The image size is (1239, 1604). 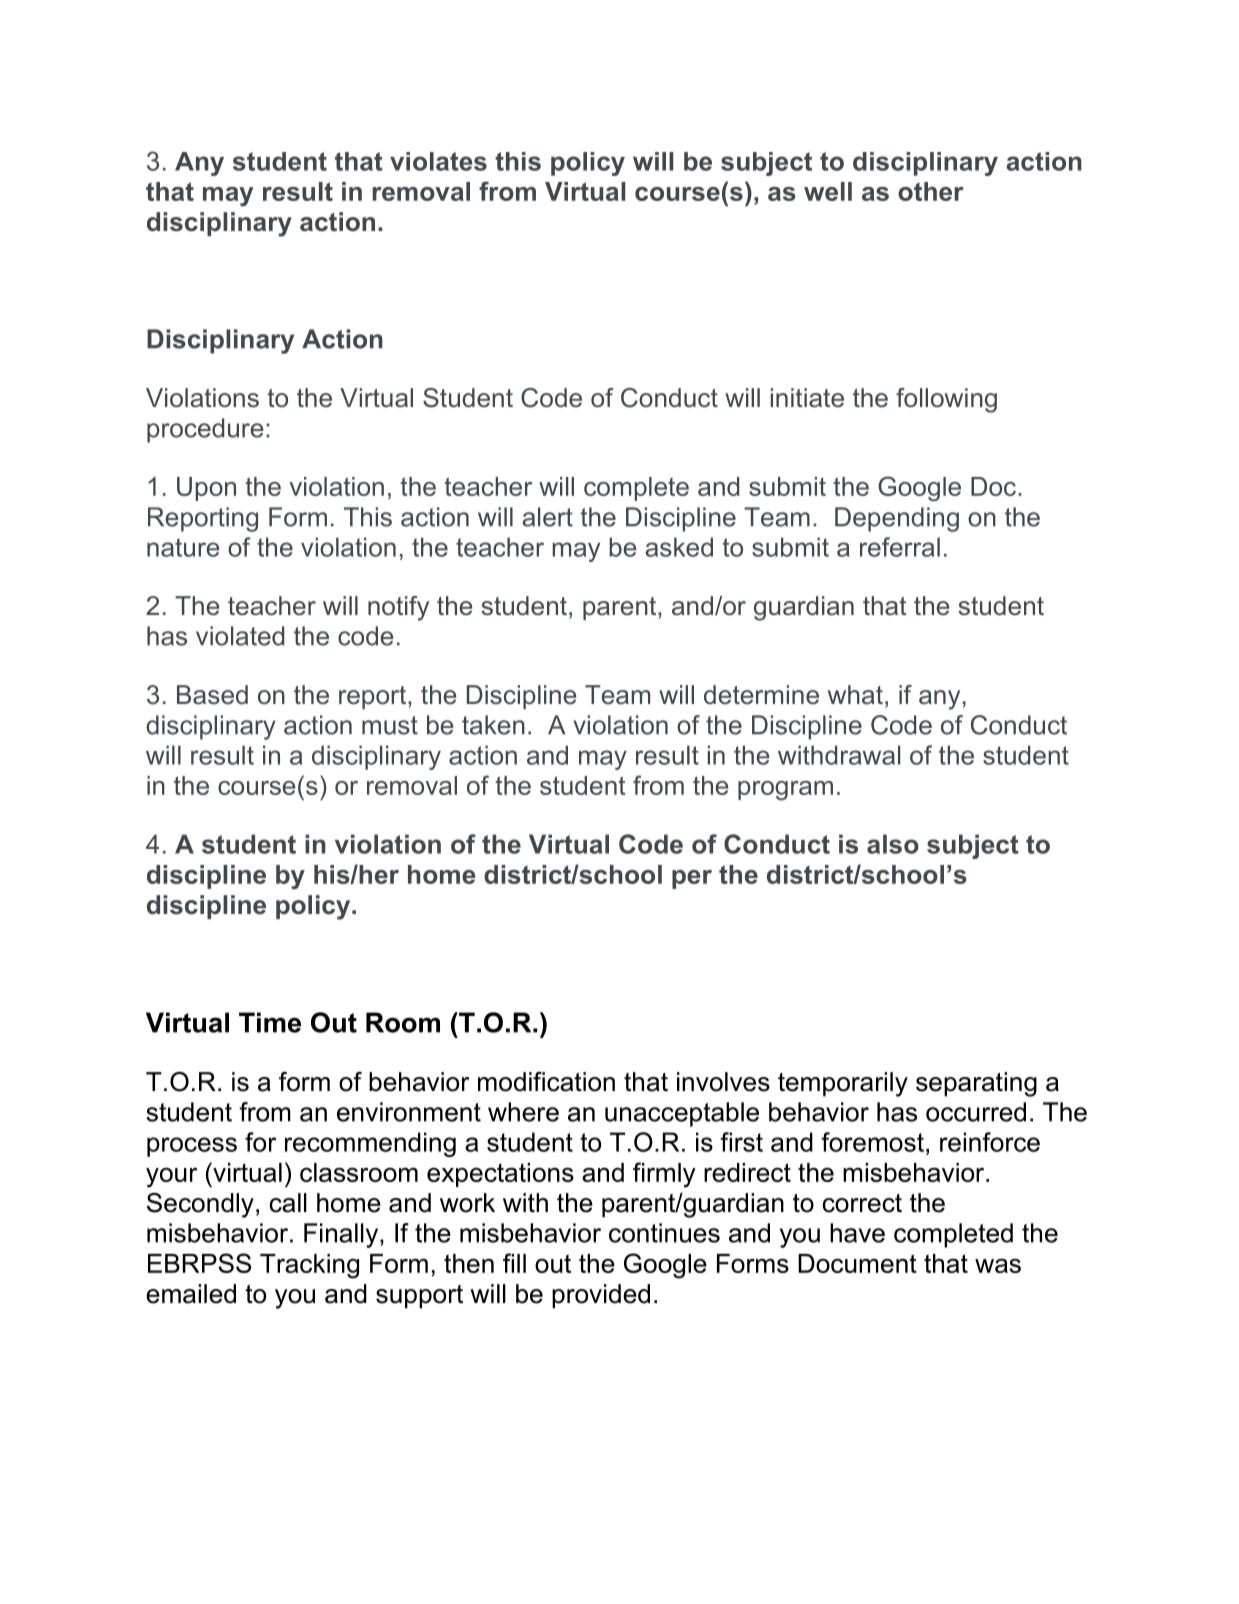 I want to click on Tracking, so click(x=309, y=1266).
